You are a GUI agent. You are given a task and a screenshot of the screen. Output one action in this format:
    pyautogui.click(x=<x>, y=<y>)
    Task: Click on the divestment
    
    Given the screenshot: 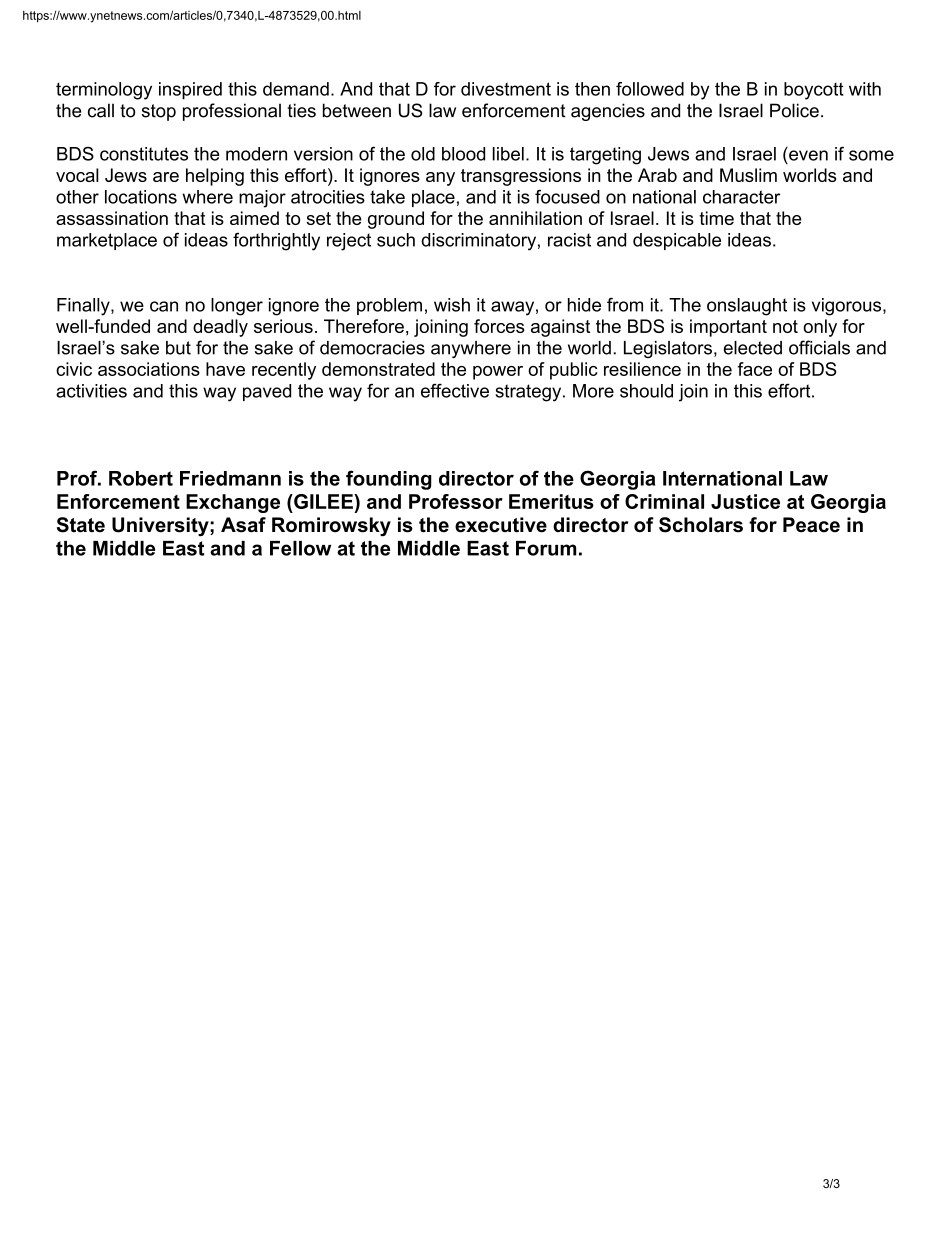 What is the action you would take?
    pyautogui.click(x=506, y=89)
